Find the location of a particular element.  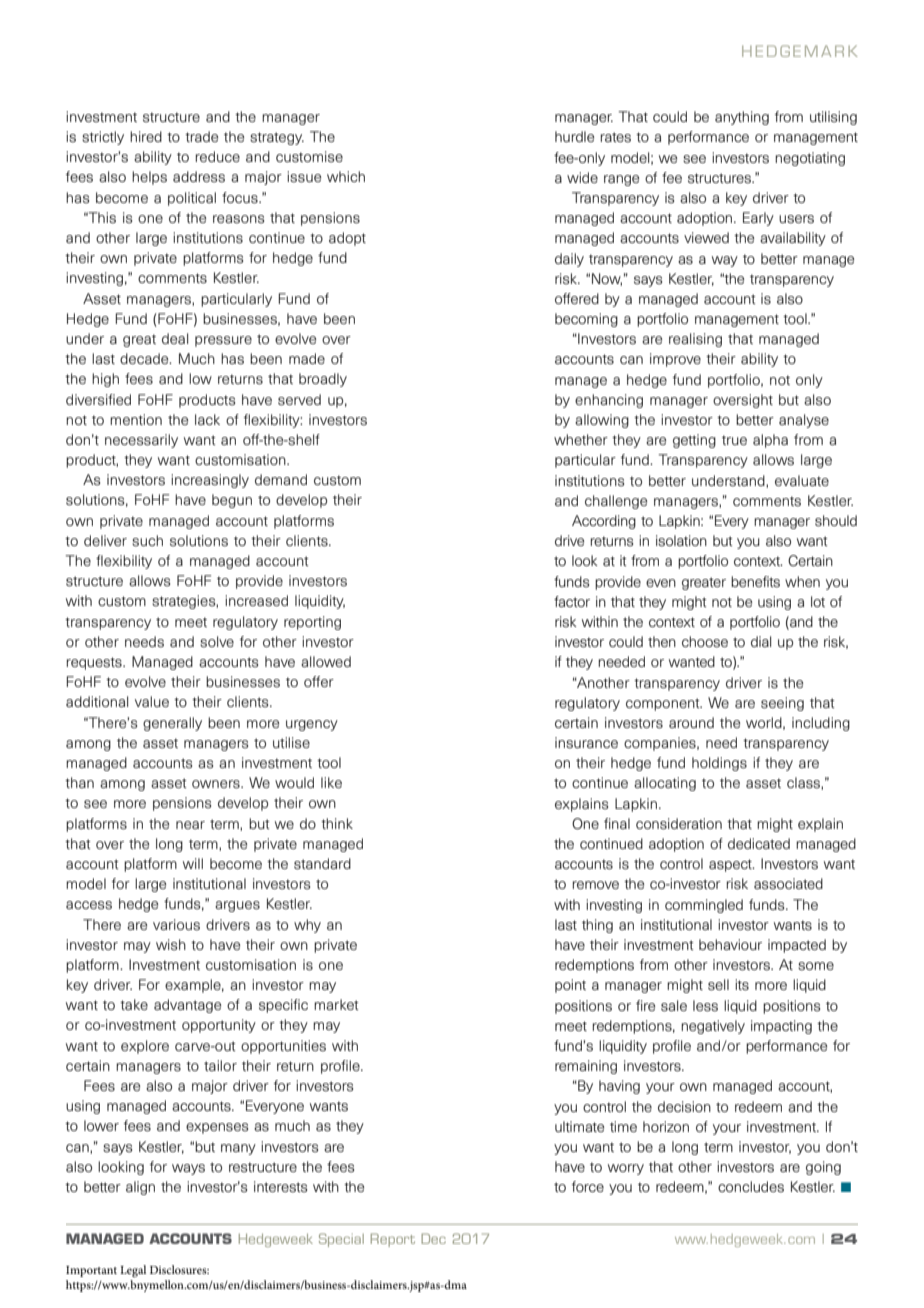

evaluate is located at coordinates (802, 480).
